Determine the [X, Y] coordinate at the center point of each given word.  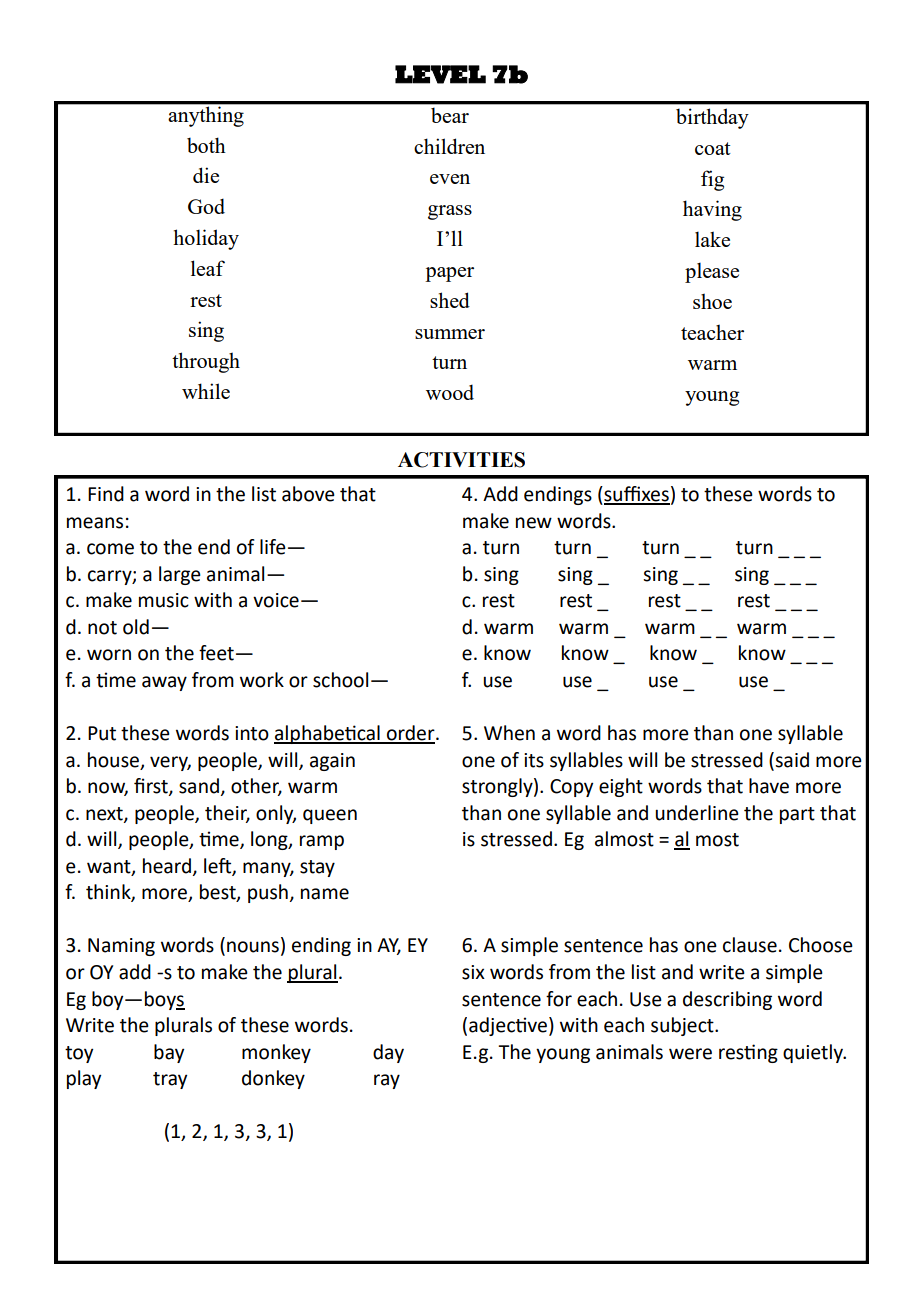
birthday [712, 118]
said [791, 760]
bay [169, 1053]
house [113, 760]
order [411, 734]
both [206, 145]
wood [450, 392]
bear [450, 115]
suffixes [636, 495]
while [206, 391]
